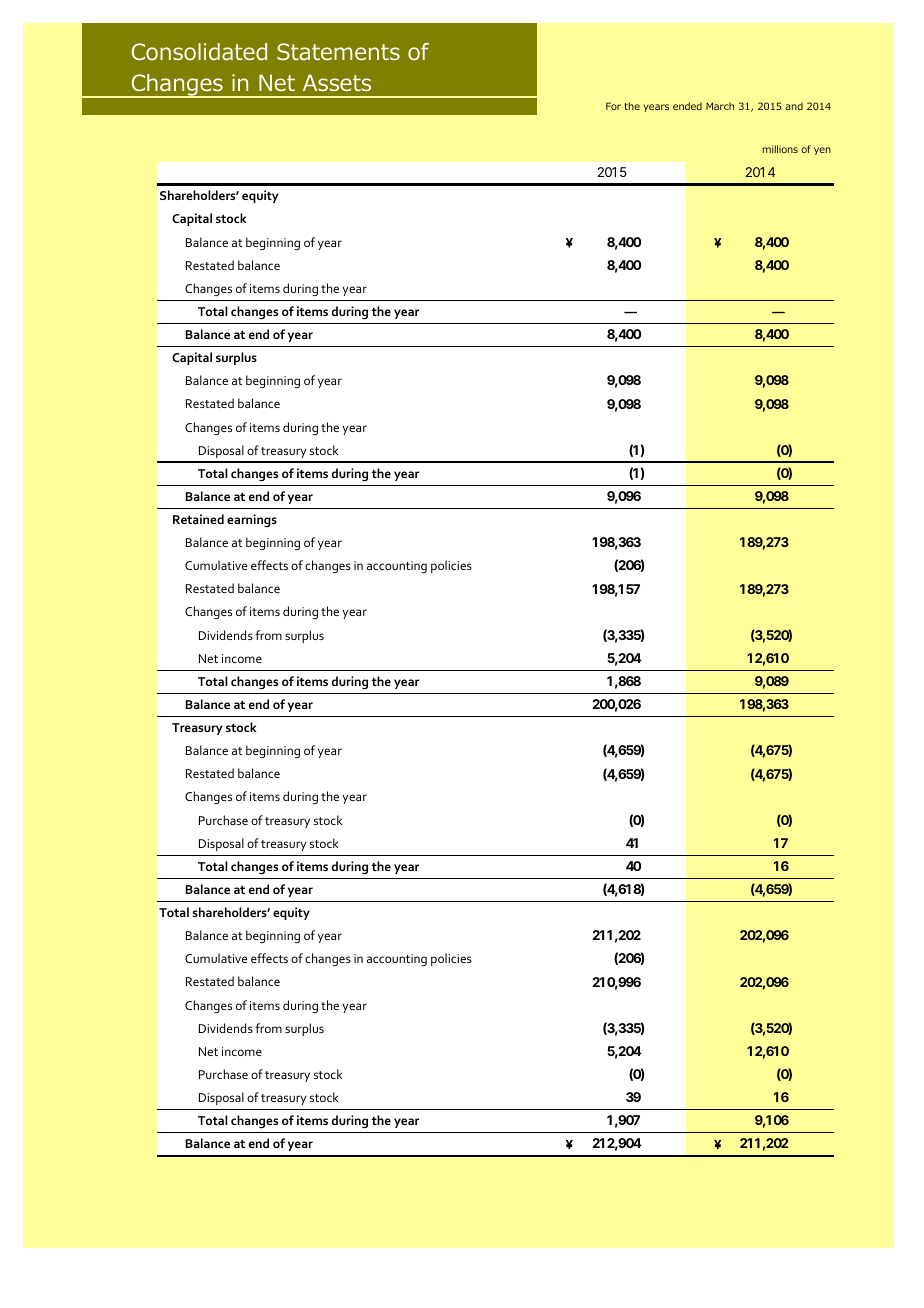 The image size is (924, 1308). Describe the element at coordinates (337, 82) in the image. I see `Assets` at that location.
